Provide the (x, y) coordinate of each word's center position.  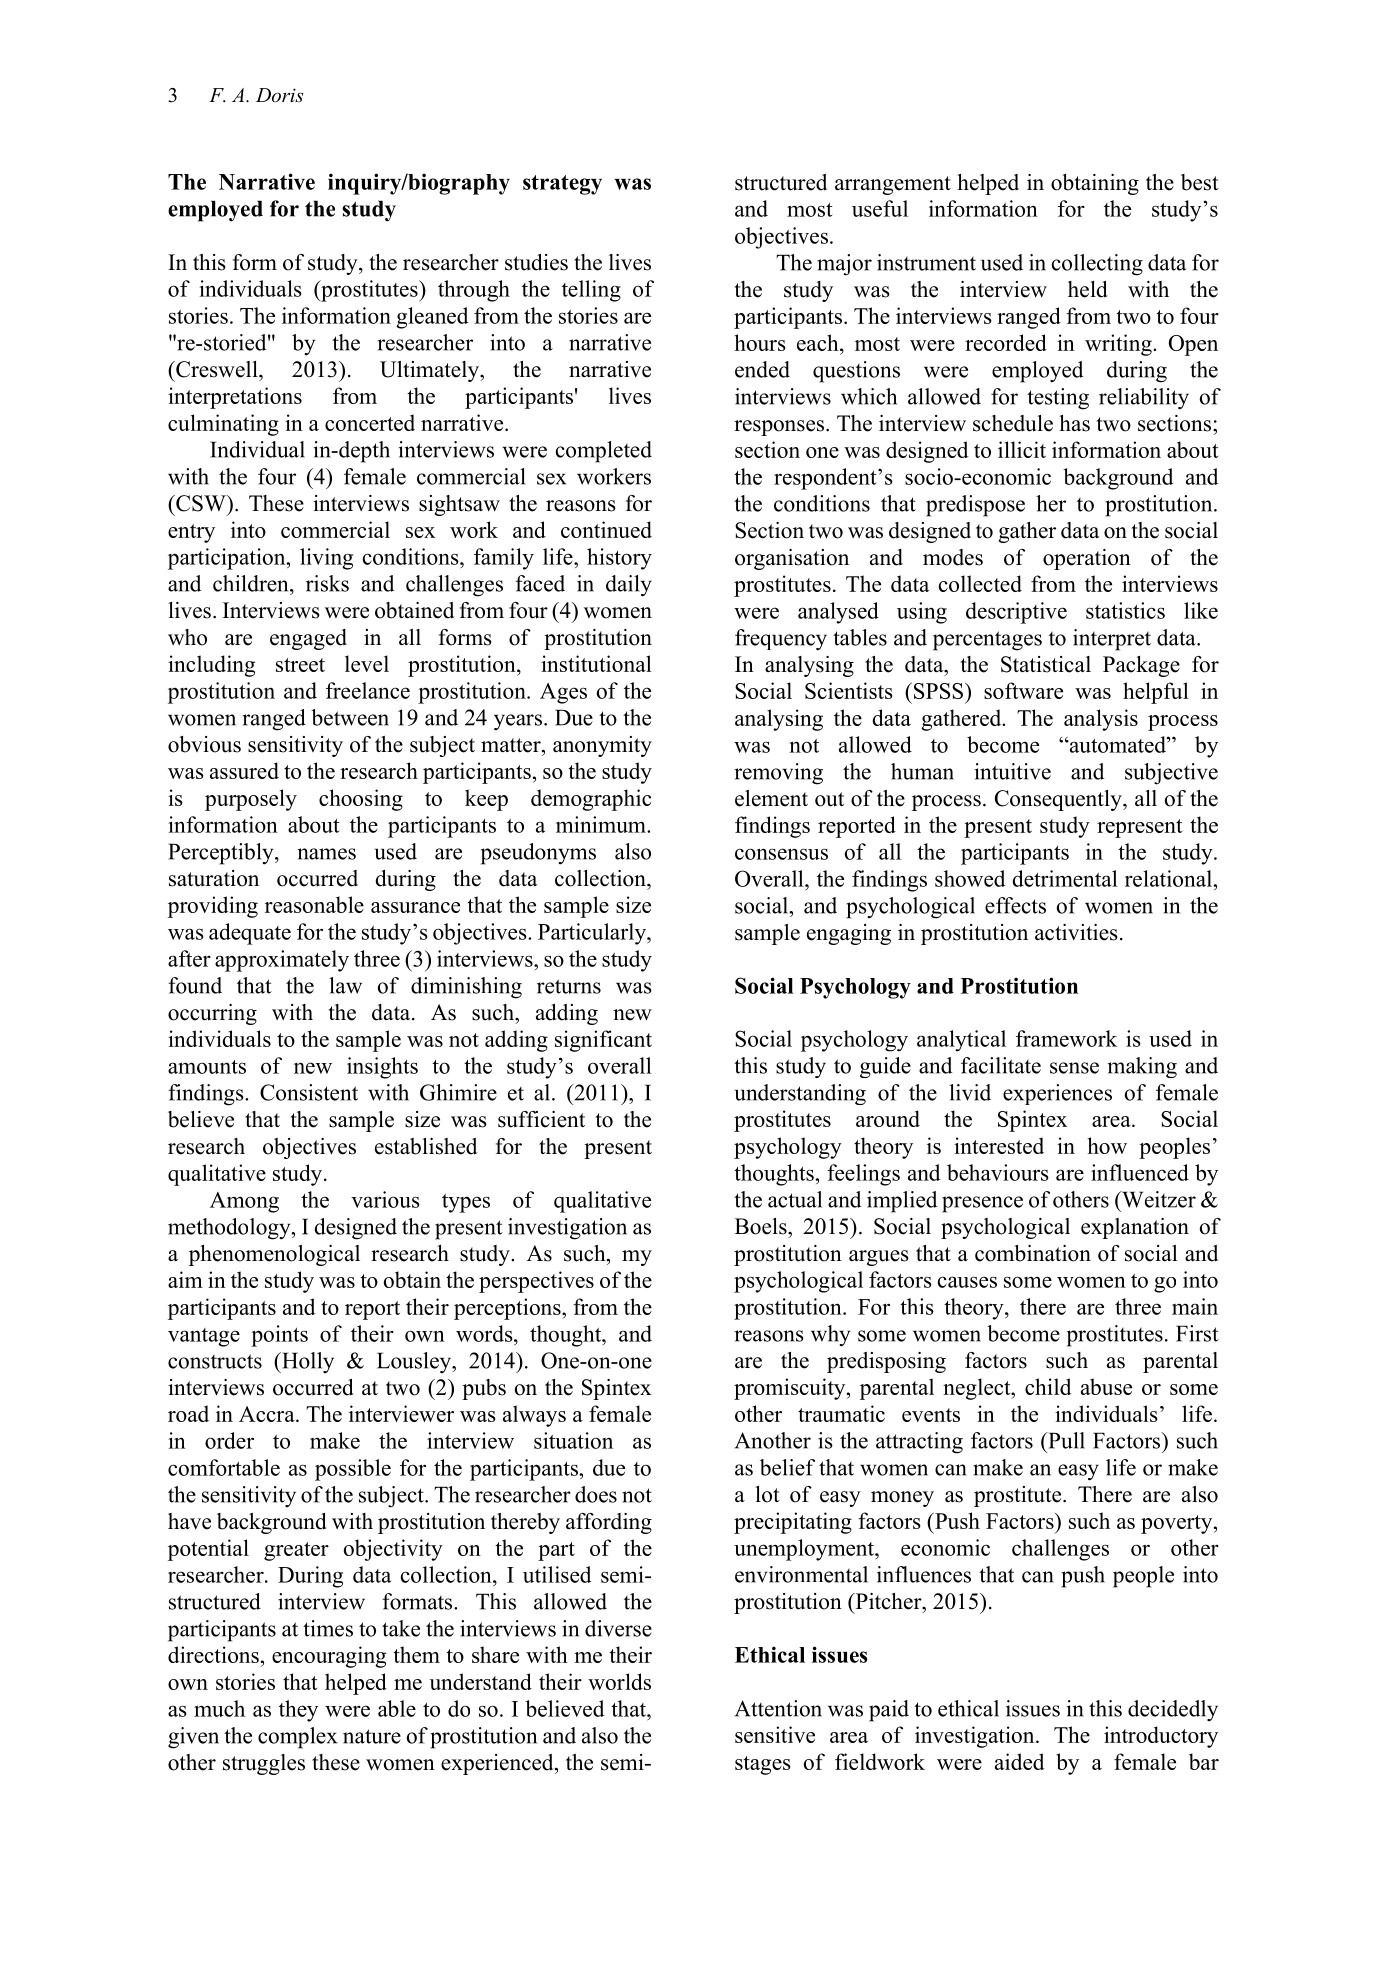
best (1200, 182)
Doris (280, 95)
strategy (562, 185)
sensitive (775, 1734)
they (298, 1711)
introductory (1161, 1737)
